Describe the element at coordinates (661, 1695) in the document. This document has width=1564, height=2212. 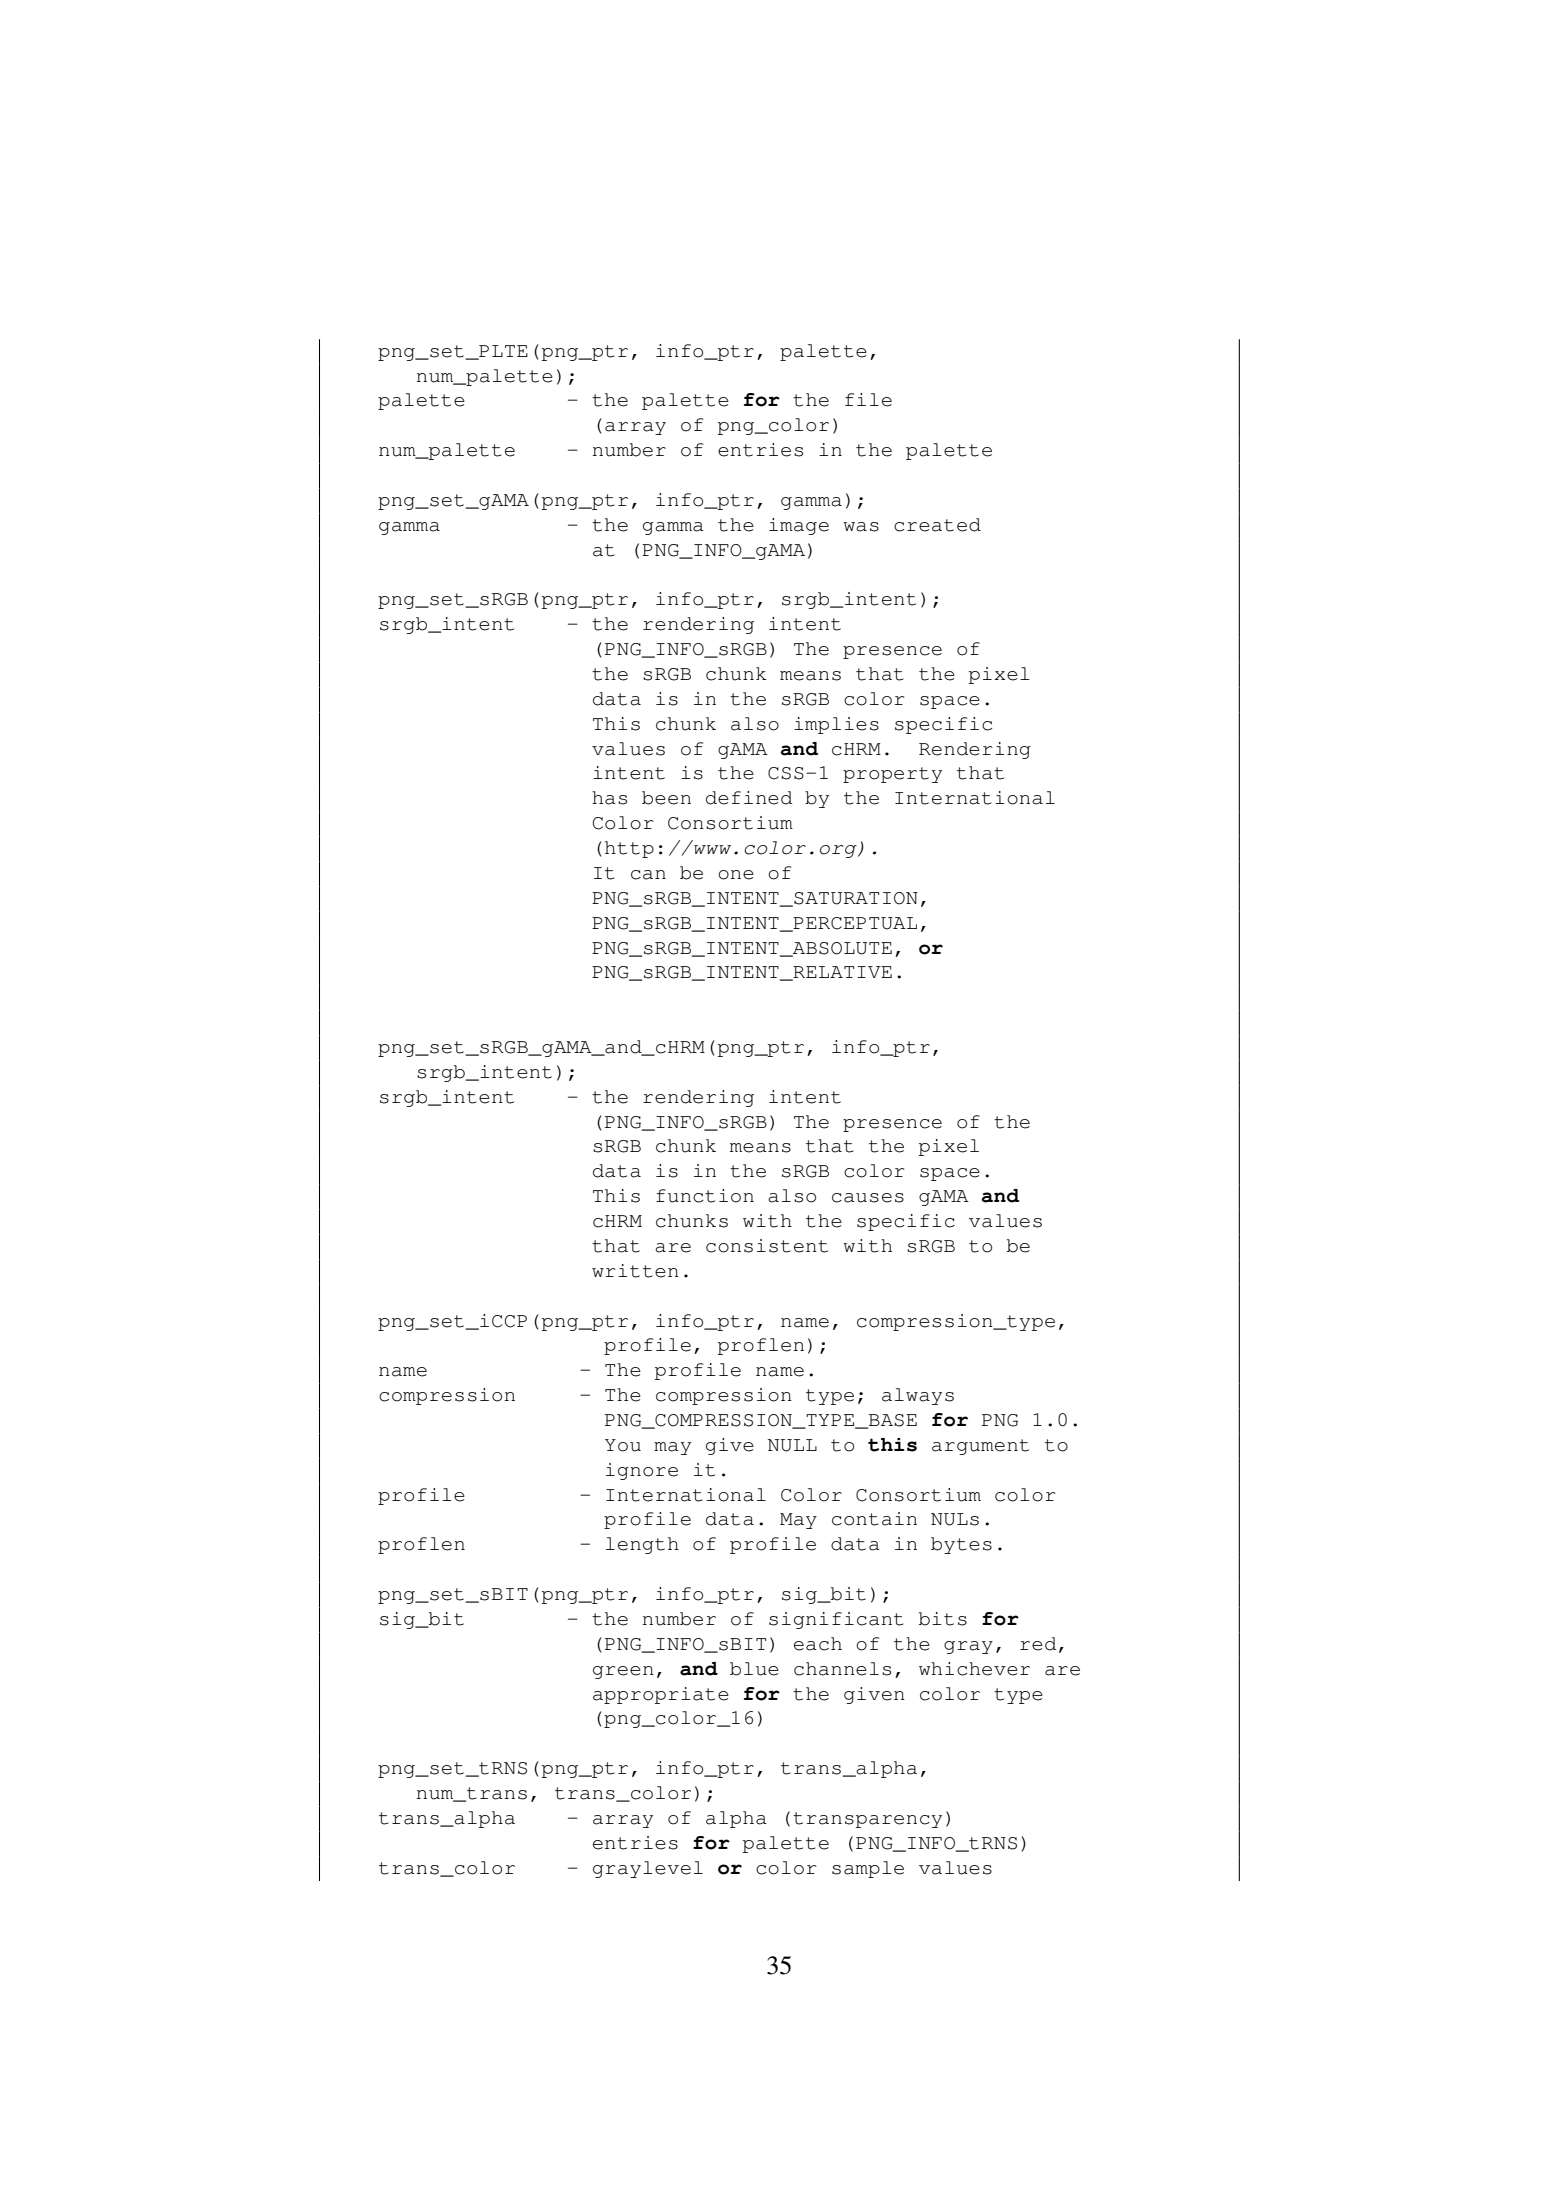
I see `appropriate` at that location.
